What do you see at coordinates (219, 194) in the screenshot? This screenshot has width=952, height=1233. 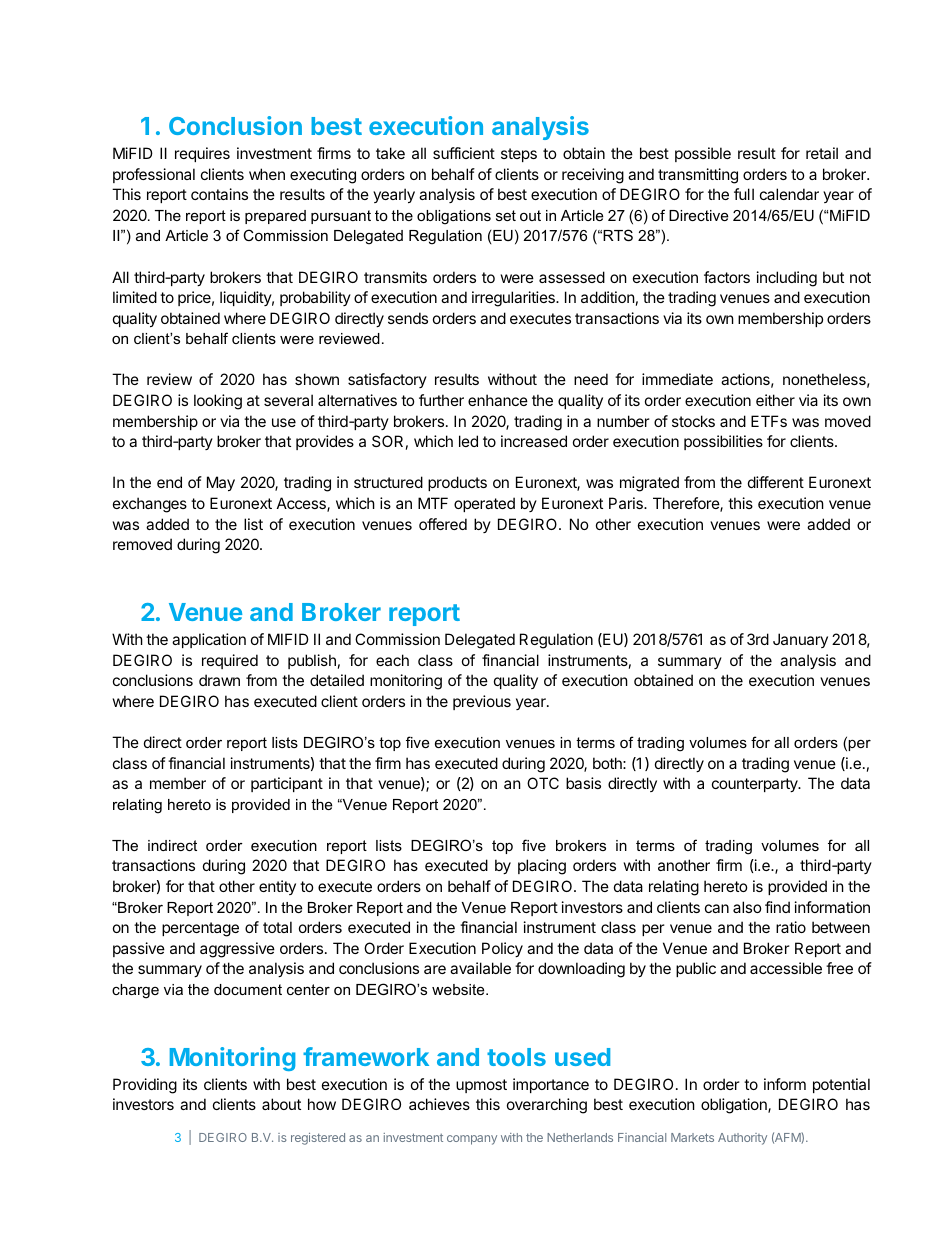 I see `contains` at bounding box center [219, 194].
